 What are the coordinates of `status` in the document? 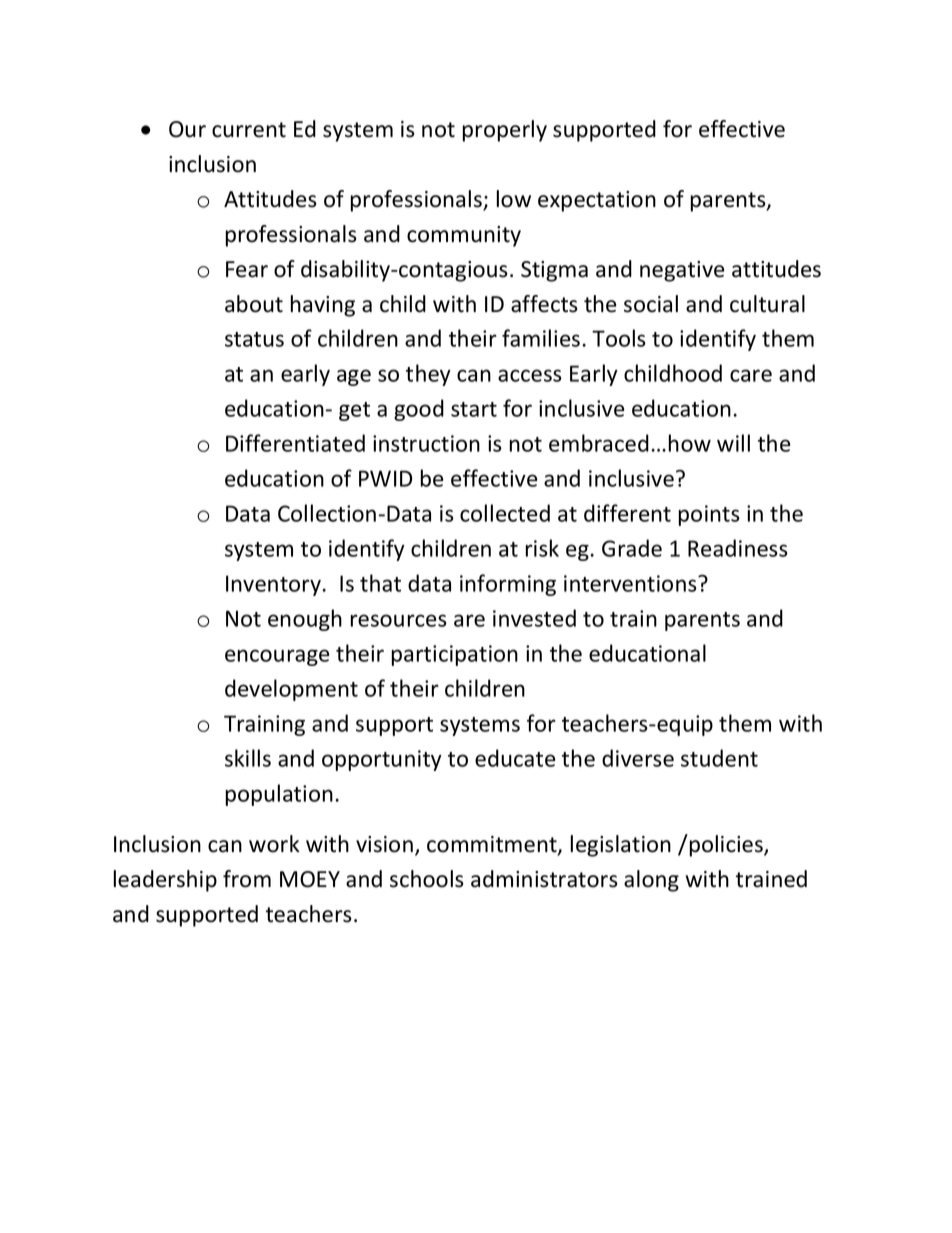 It's located at (254, 339).
